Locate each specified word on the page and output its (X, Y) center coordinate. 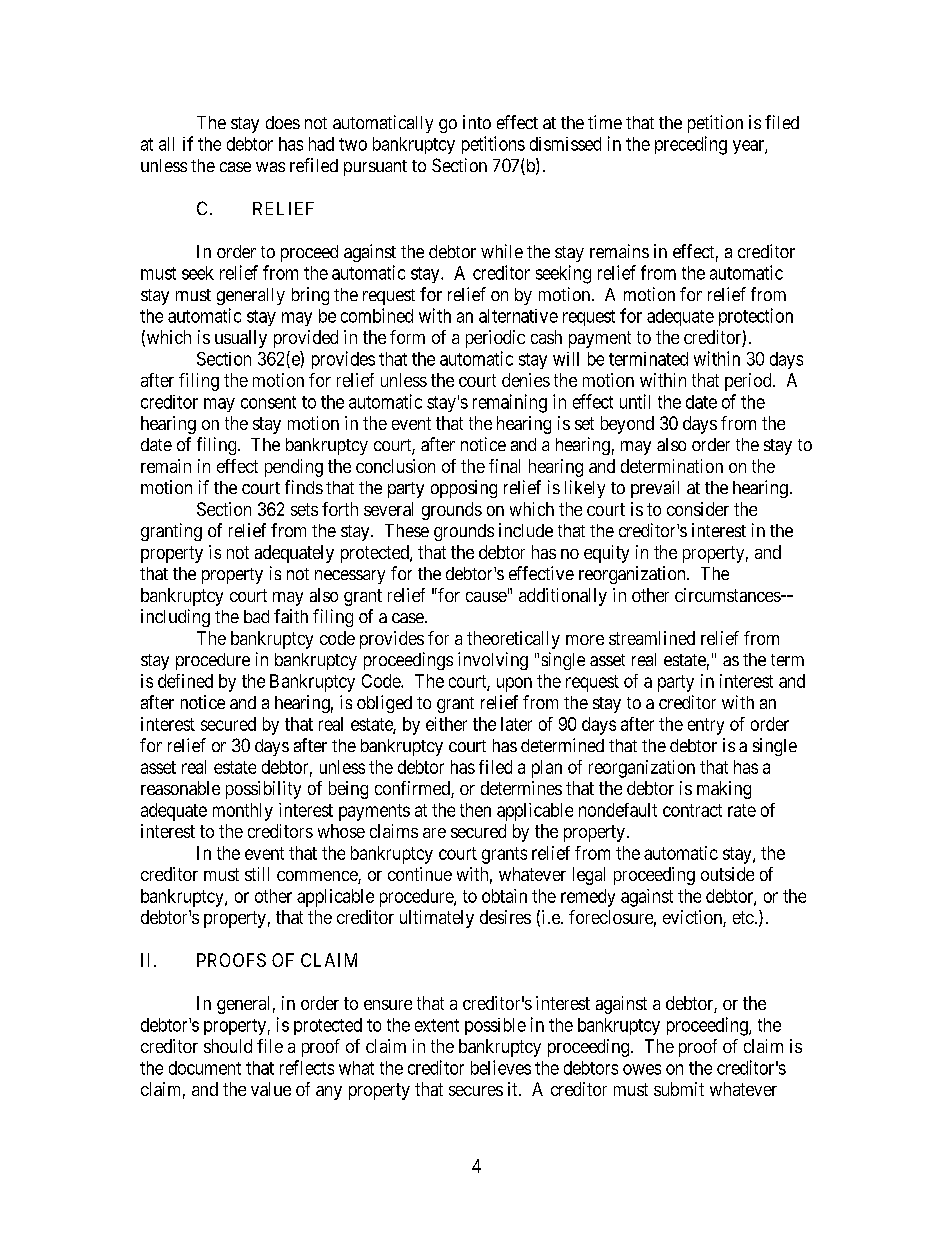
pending (294, 468)
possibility (263, 790)
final (504, 466)
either (446, 724)
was (270, 167)
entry (706, 726)
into (477, 122)
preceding (691, 145)
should (228, 1046)
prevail (655, 489)
